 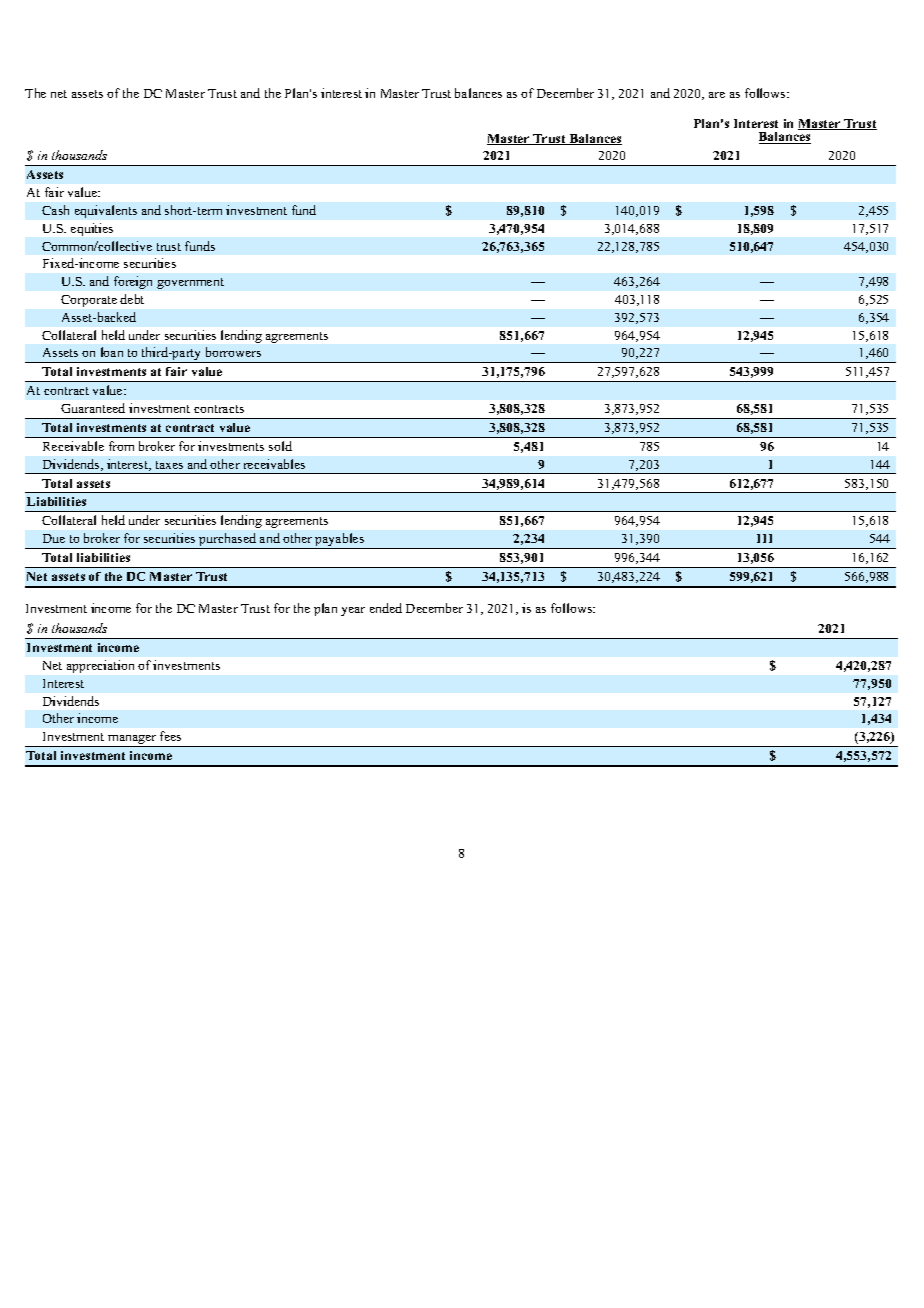 What do you see at coordinates (717, 95) in the document?
I see `are` at bounding box center [717, 95].
